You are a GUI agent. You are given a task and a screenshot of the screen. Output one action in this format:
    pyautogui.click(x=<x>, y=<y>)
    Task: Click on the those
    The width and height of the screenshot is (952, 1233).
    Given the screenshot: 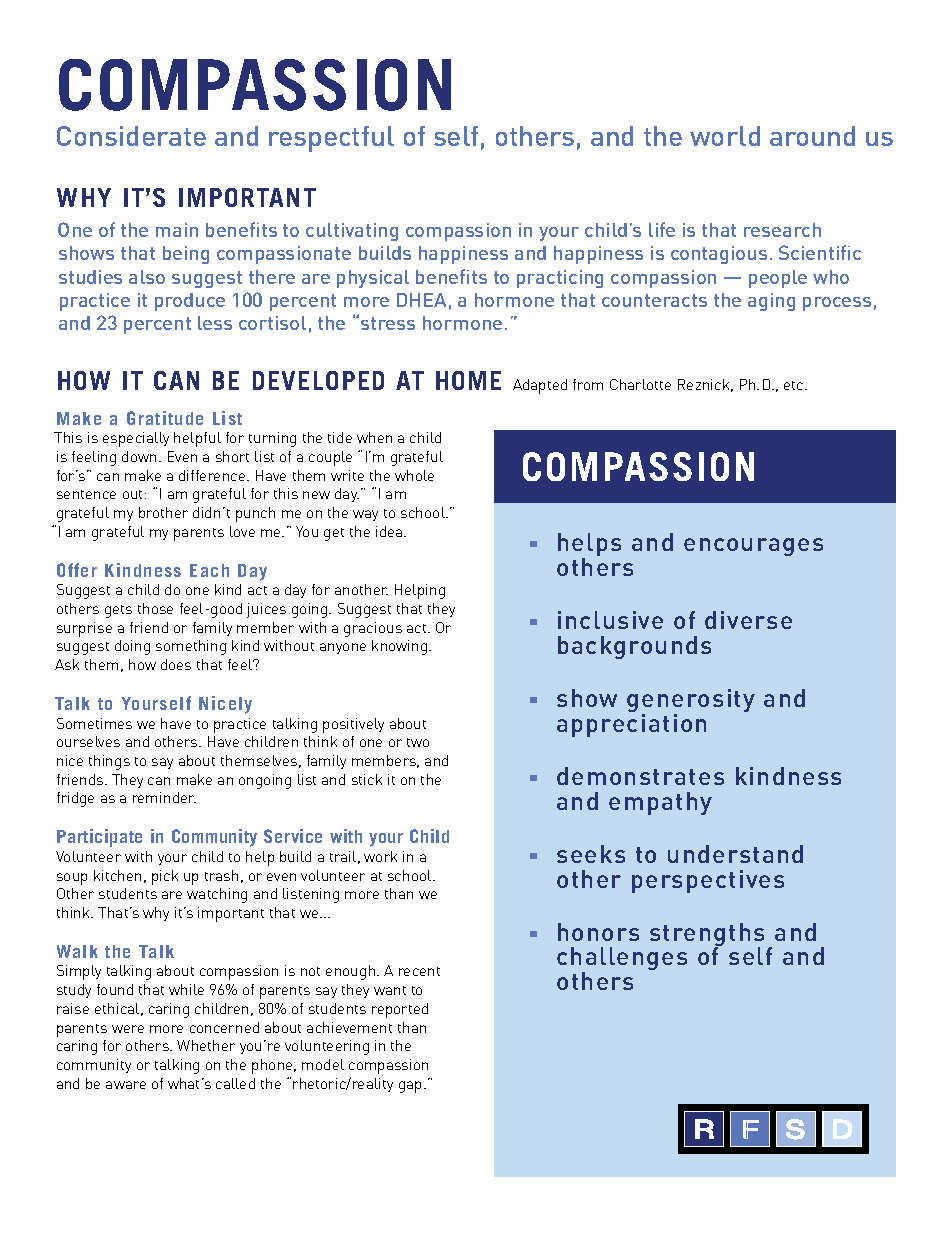 What is the action you would take?
    pyautogui.click(x=155, y=608)
